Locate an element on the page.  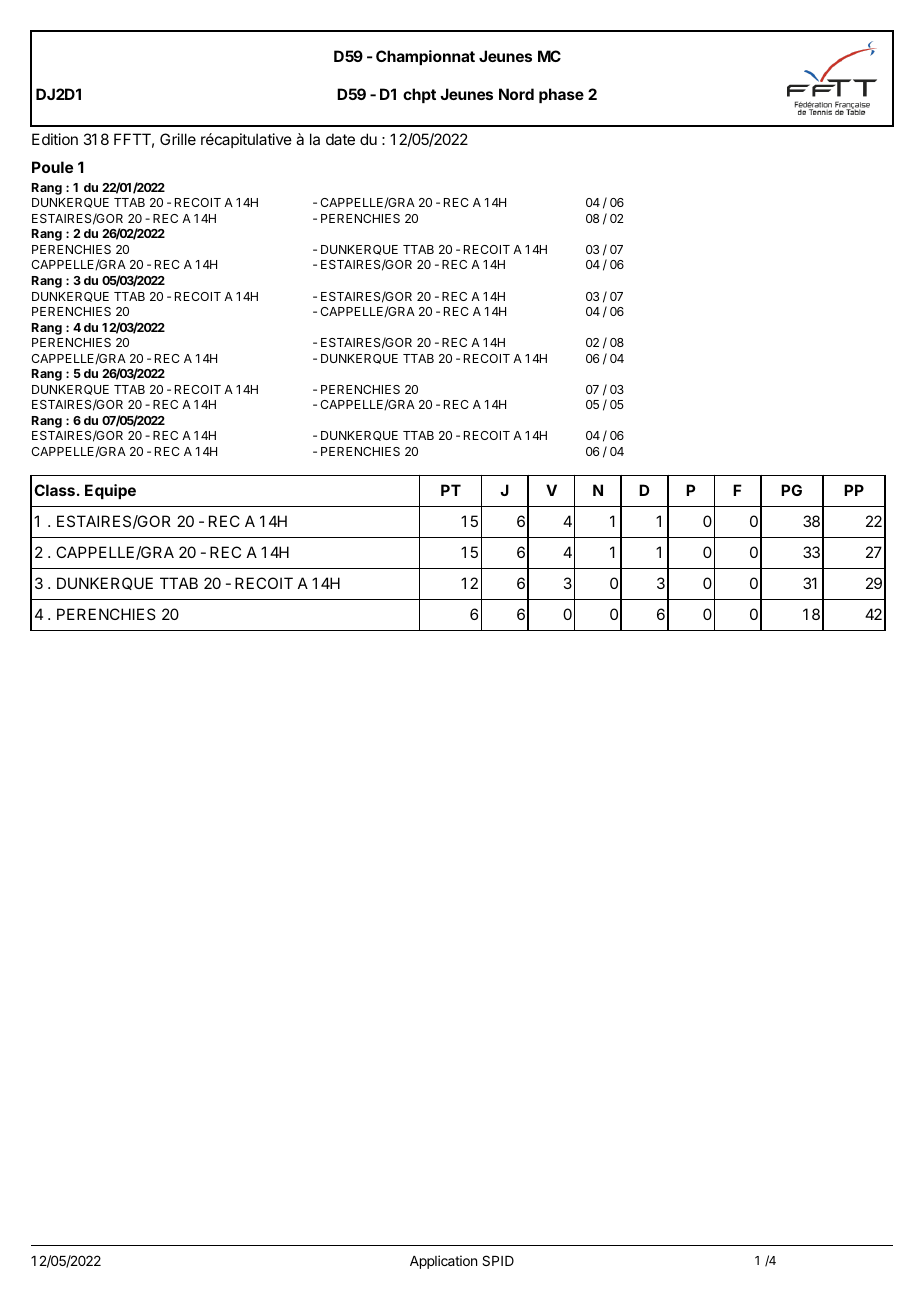
date is located at coordinates (340, 139).
